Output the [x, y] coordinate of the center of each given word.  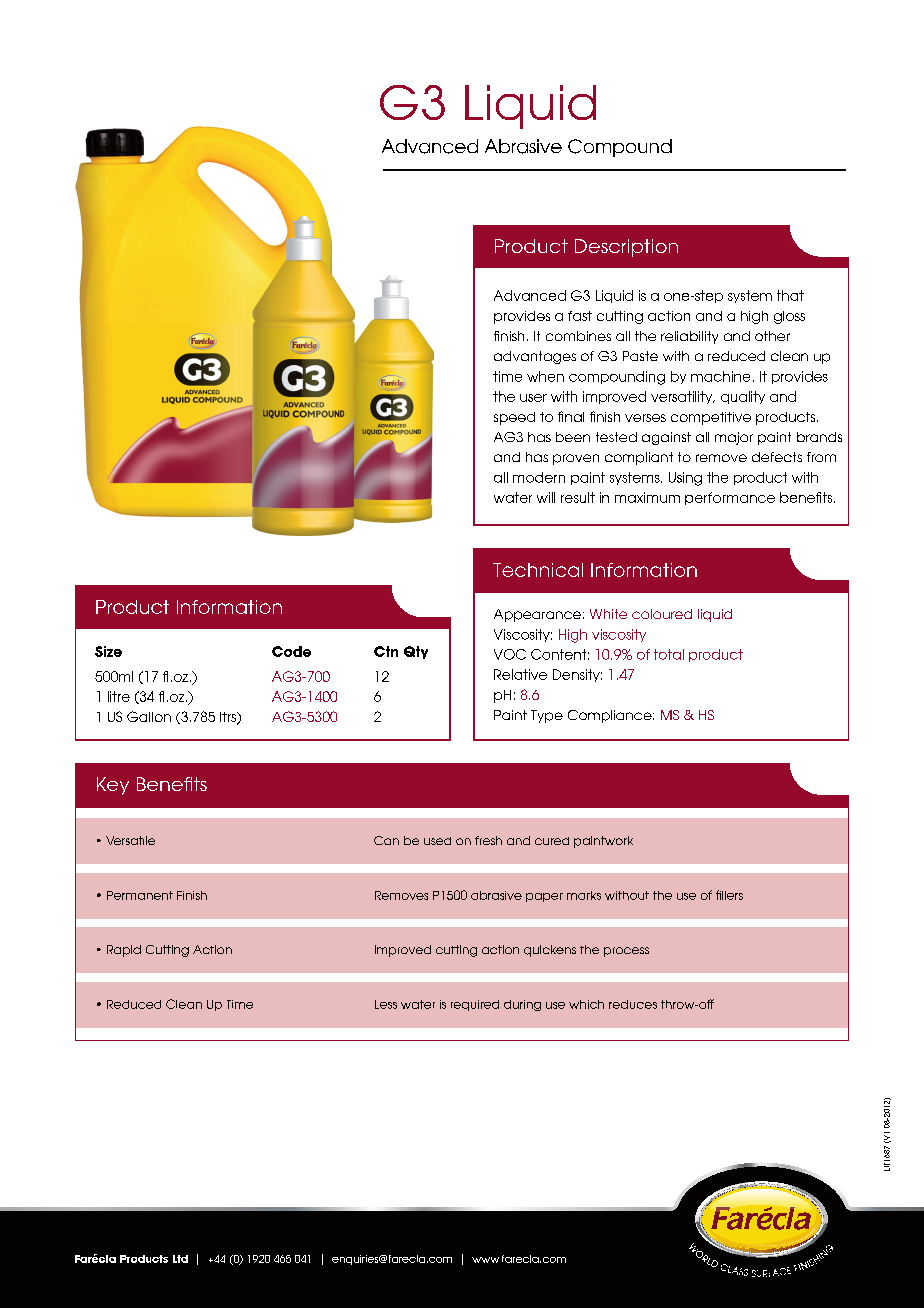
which [586, 1004]
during [522, 1005]
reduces [633, 1004]
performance [730, 498]
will [546, 497]
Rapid [124, 951]
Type [547, 716]
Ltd [180, 1259]
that [790, 295]
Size [108, 651]
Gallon [149, 716]
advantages [535, 357]
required [475, 1005]
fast [580, 316]
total [669, 654]
